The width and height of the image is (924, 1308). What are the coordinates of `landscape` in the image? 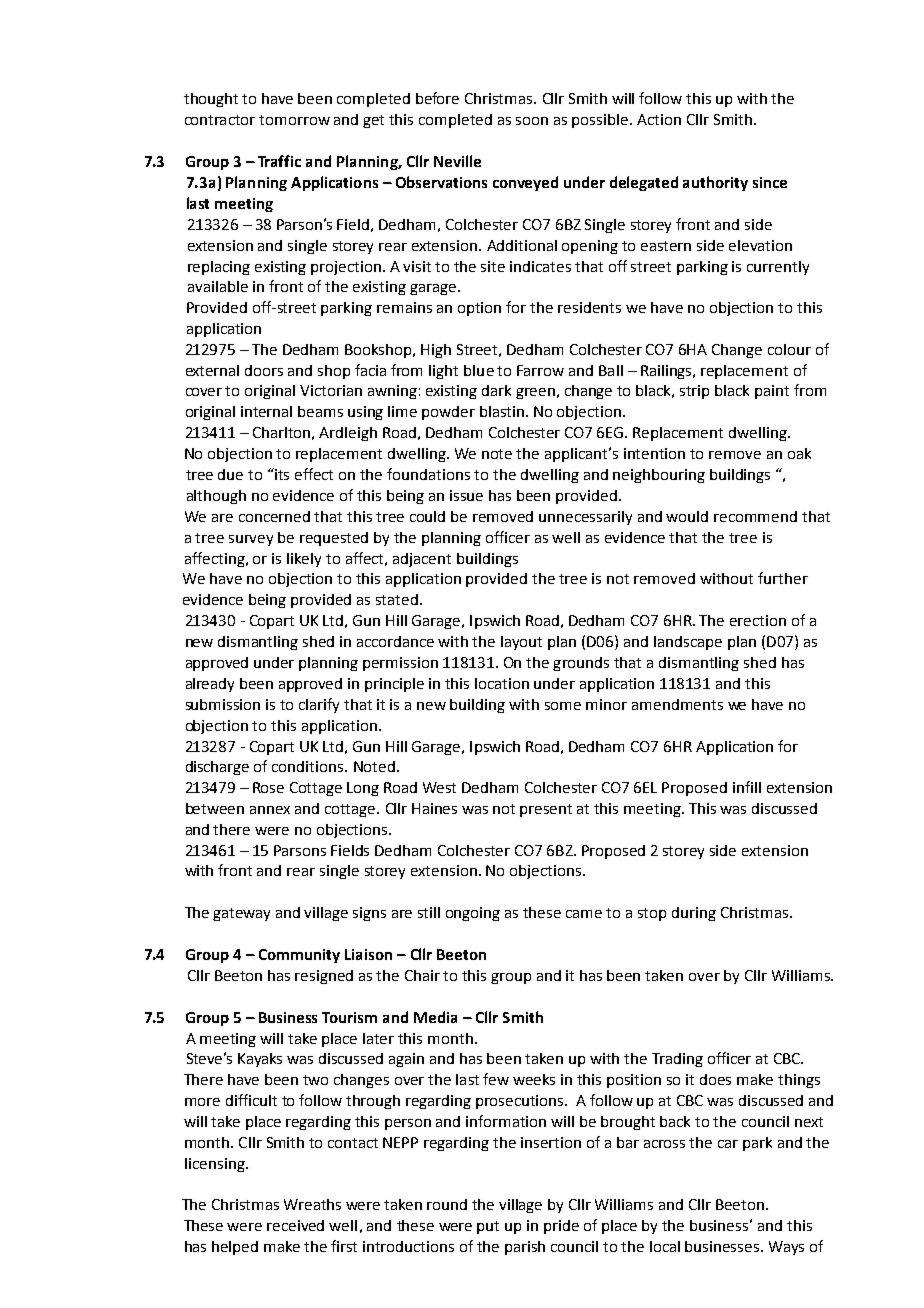 It's located at (688, 643).
